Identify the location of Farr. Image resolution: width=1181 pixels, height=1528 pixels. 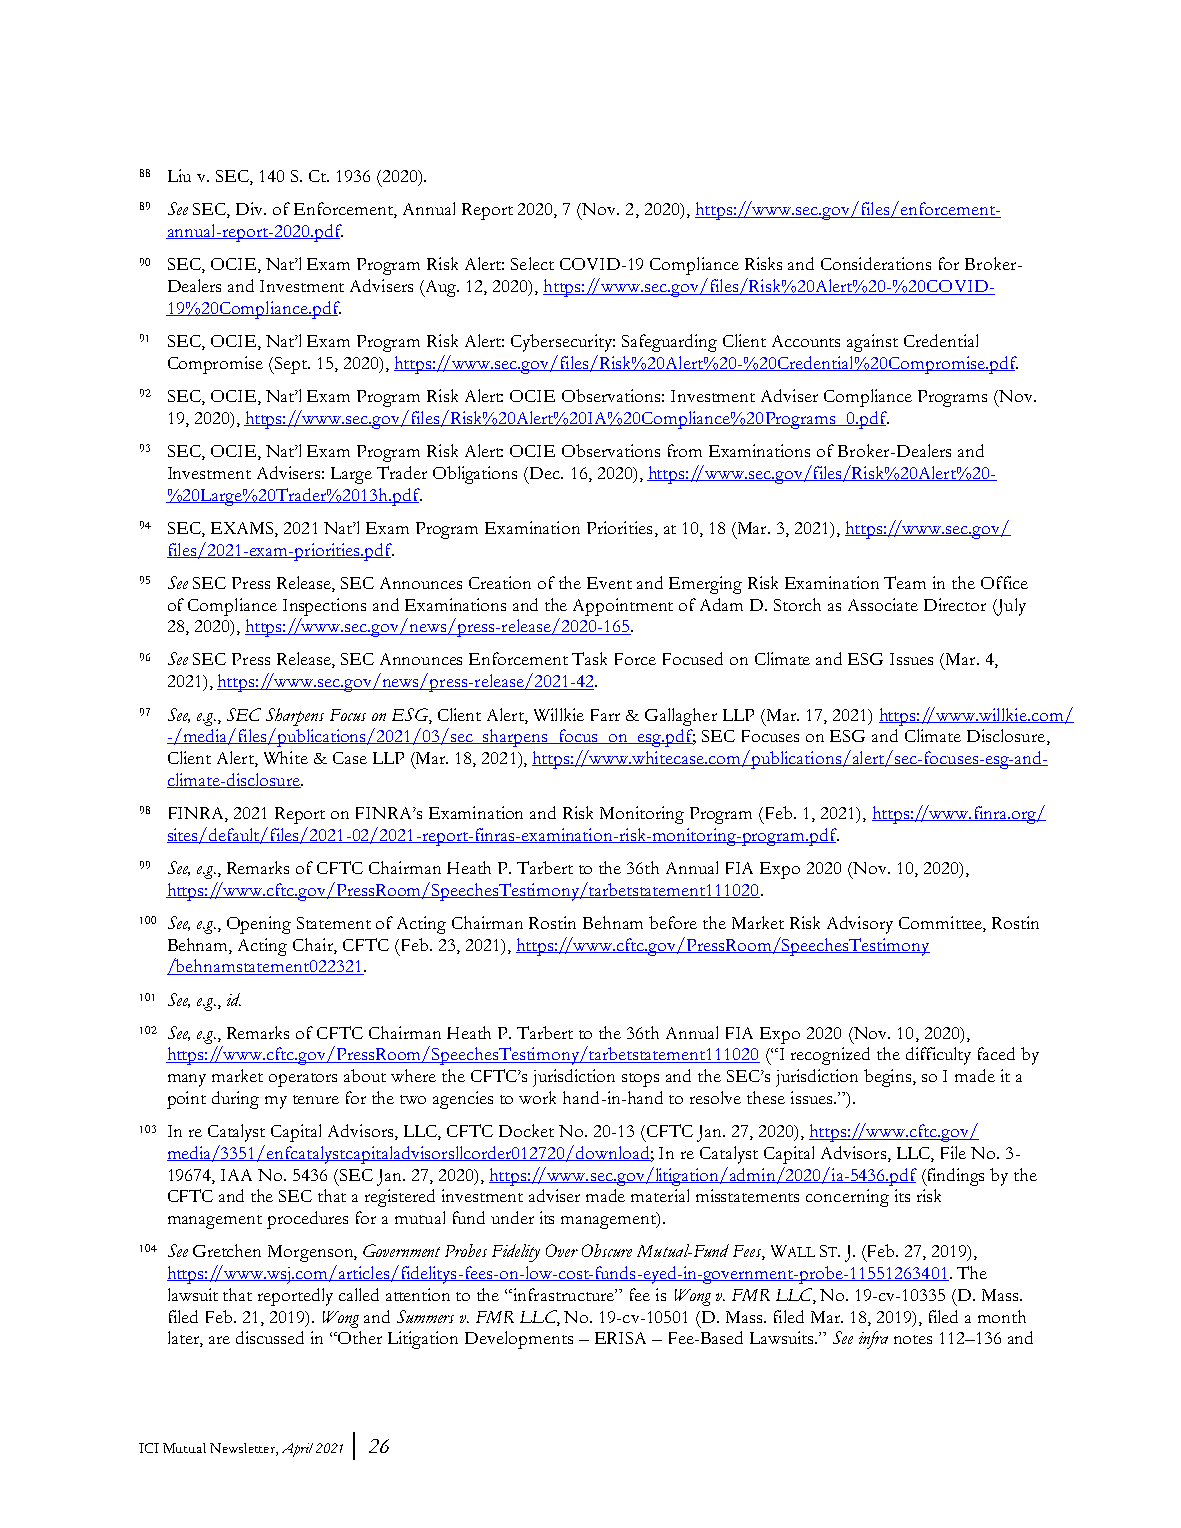
(605, 715).
